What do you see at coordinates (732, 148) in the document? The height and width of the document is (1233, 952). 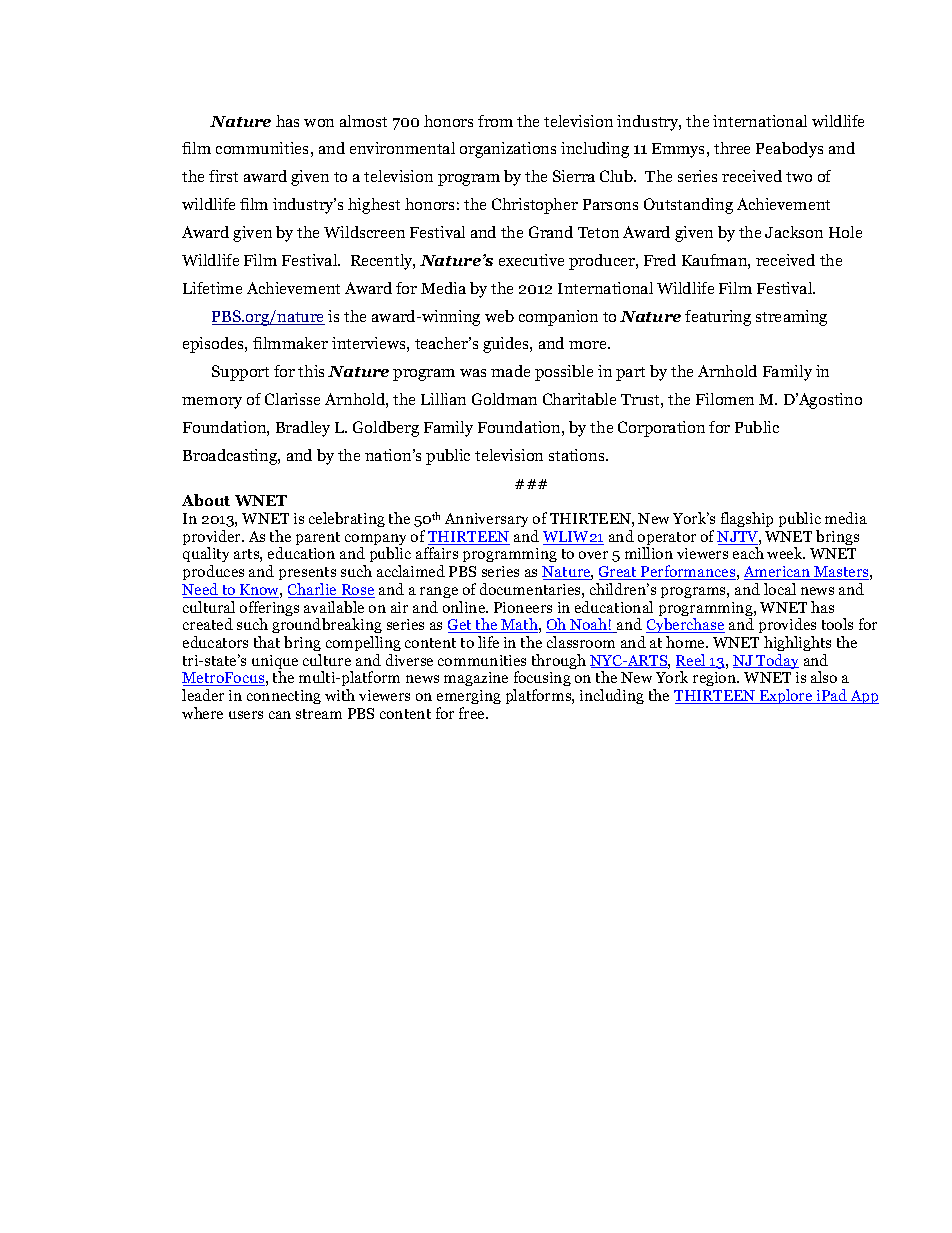 I see `three` at bounding box center [732, 148].
